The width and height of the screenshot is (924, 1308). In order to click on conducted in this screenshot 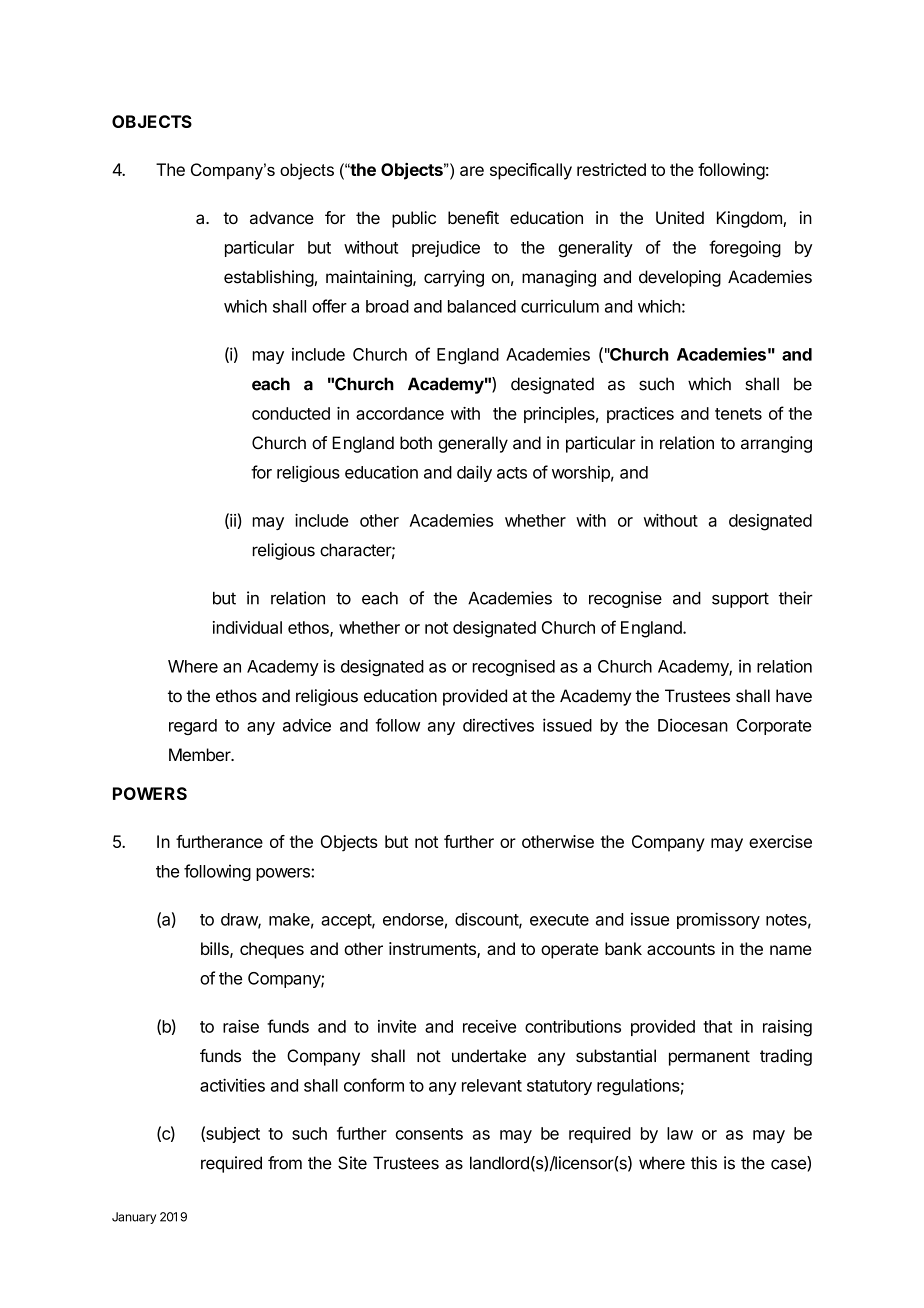, I will do `click(291, 413)`.
